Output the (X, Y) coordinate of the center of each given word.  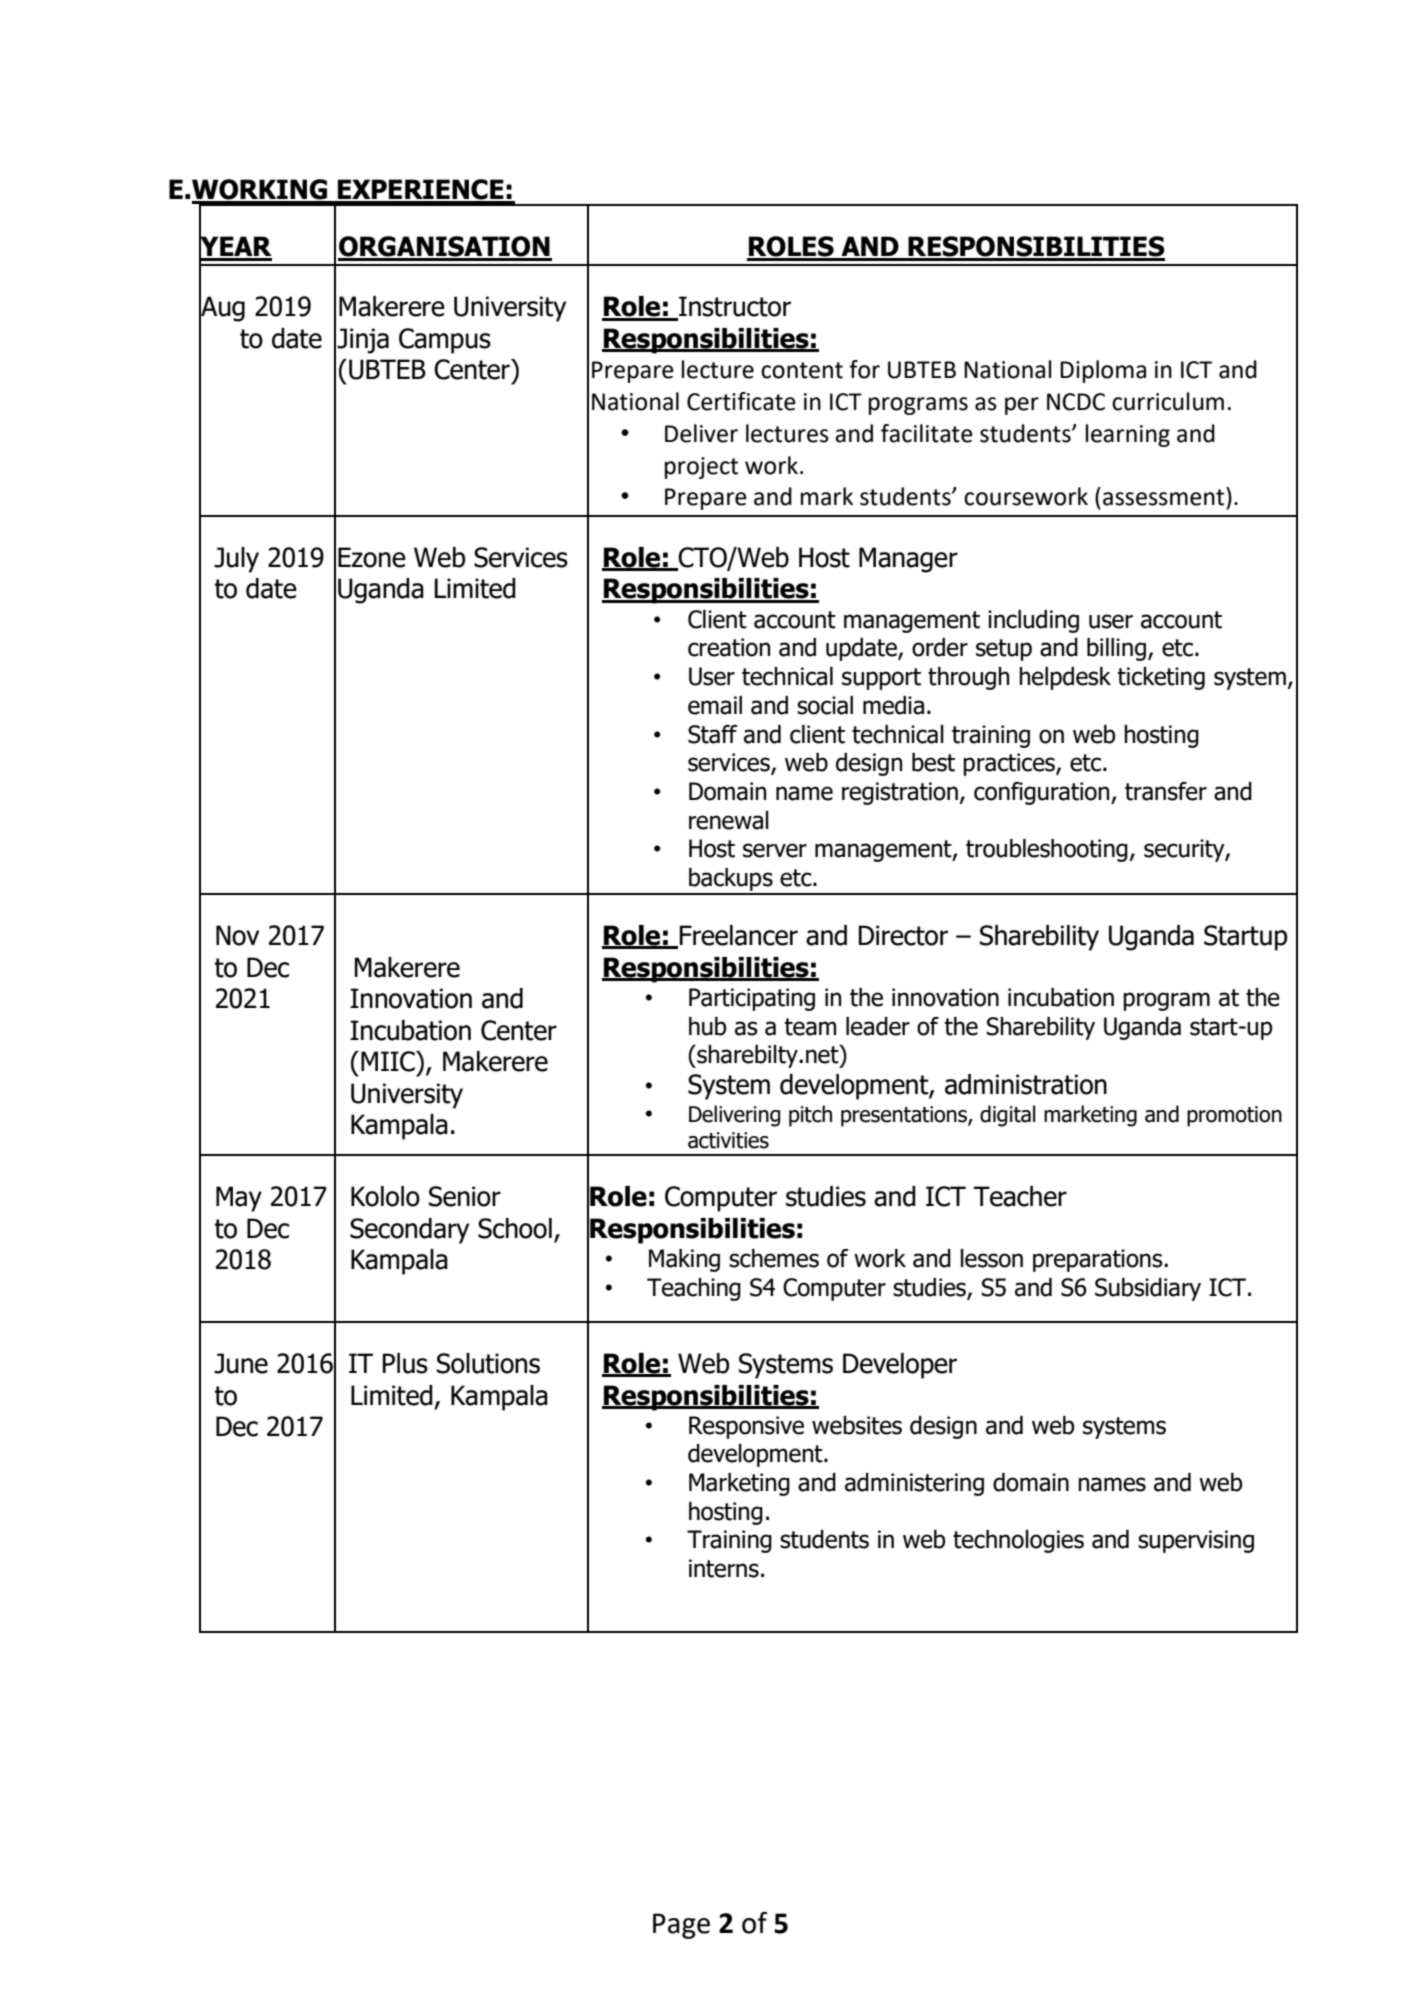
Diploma (1103, 371)
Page (681, 1926)
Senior (465, 1196)
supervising (1196, 1541)
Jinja (363, 341)
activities (728, 1140)
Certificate (741, 401)
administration (1026, 1084)
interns (724, 1568)
